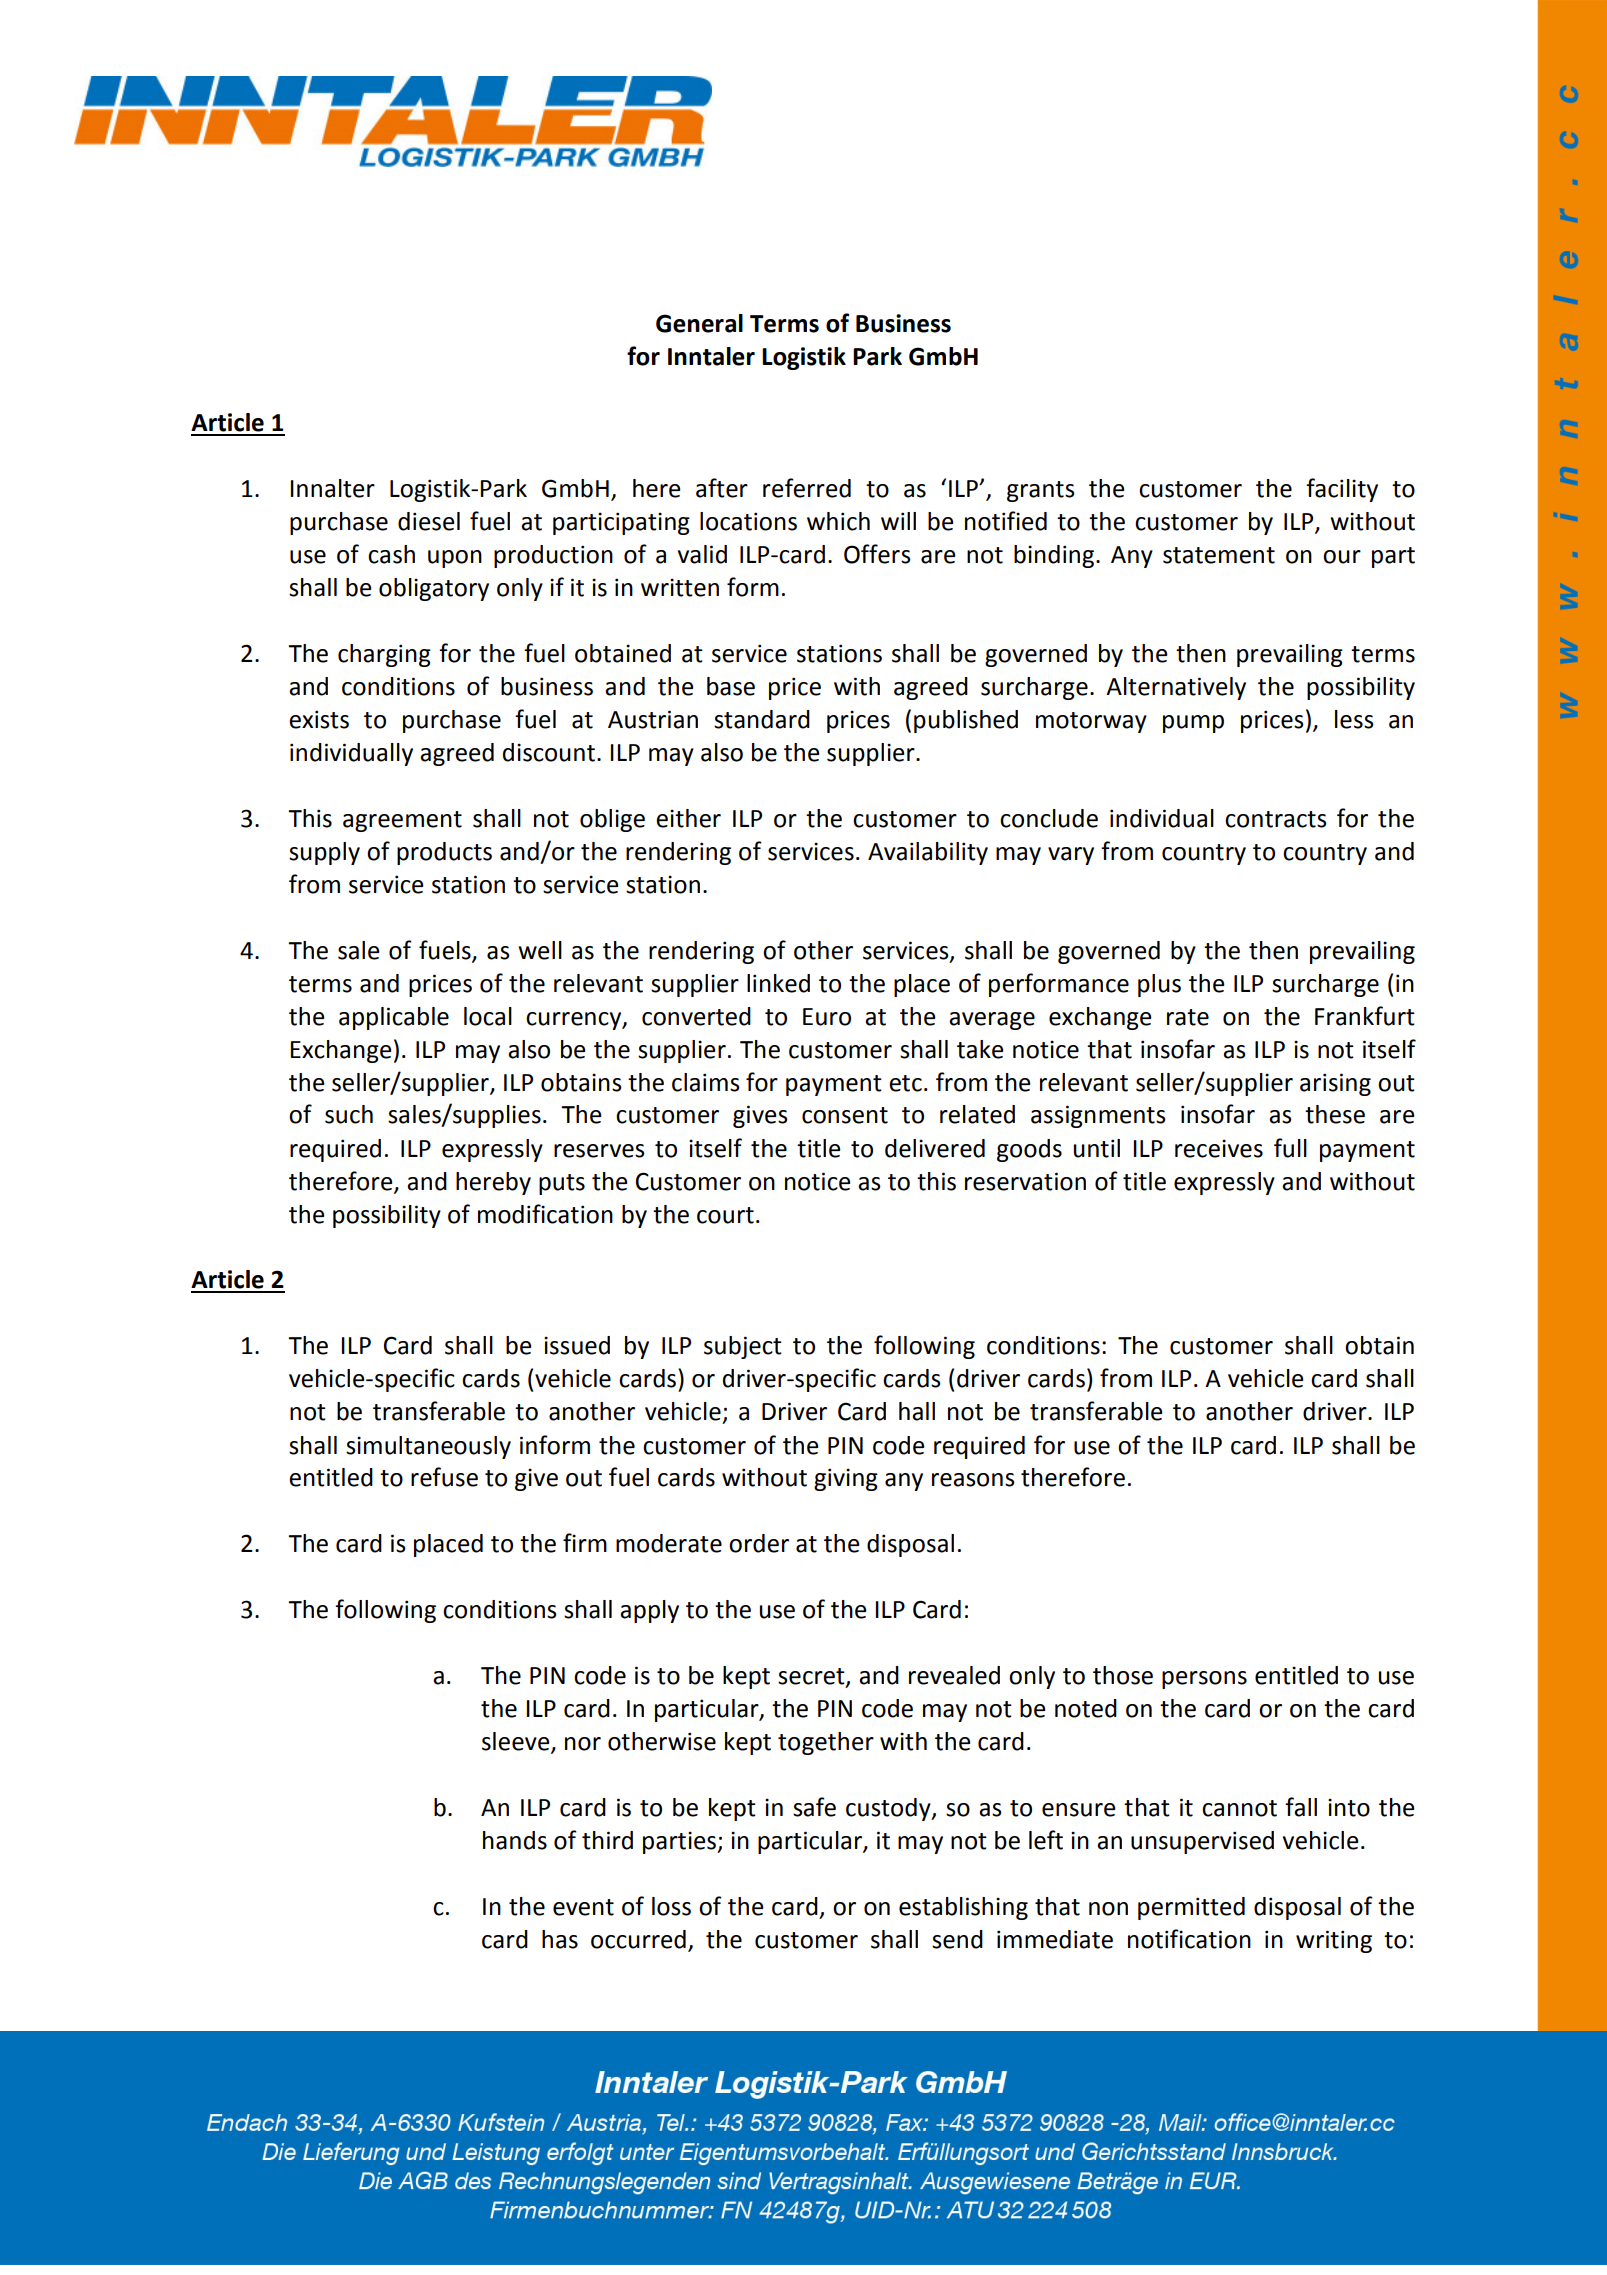  What do you see at coordinates (928, 853) in the screenshot?
I see `Availability` at bounding box center [928, 853].
